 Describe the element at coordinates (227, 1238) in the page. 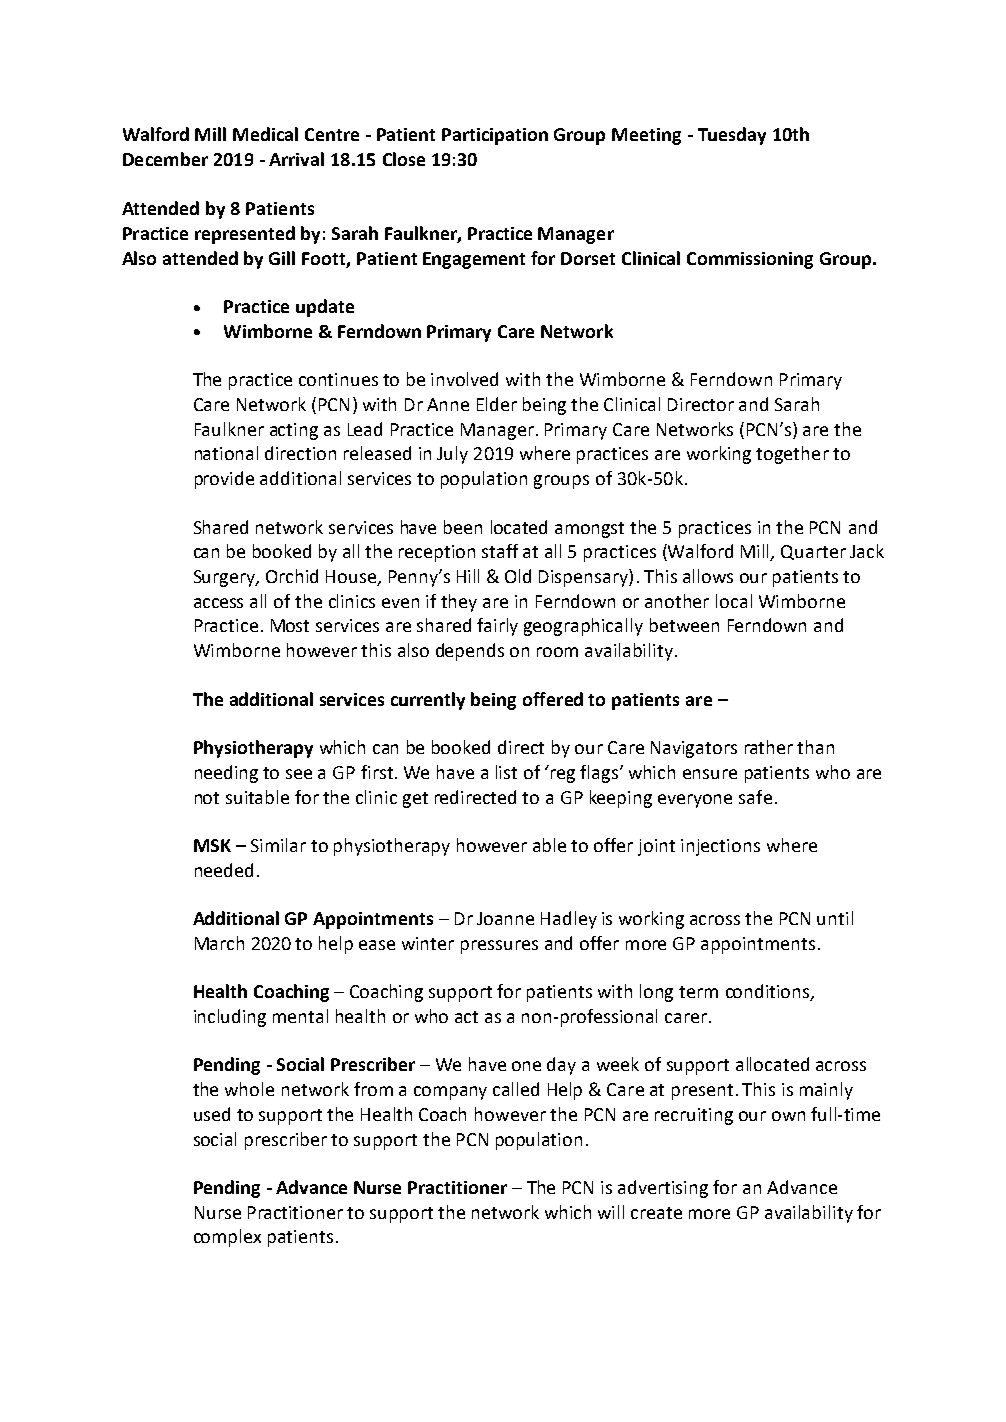

I see `complex` at that location.
